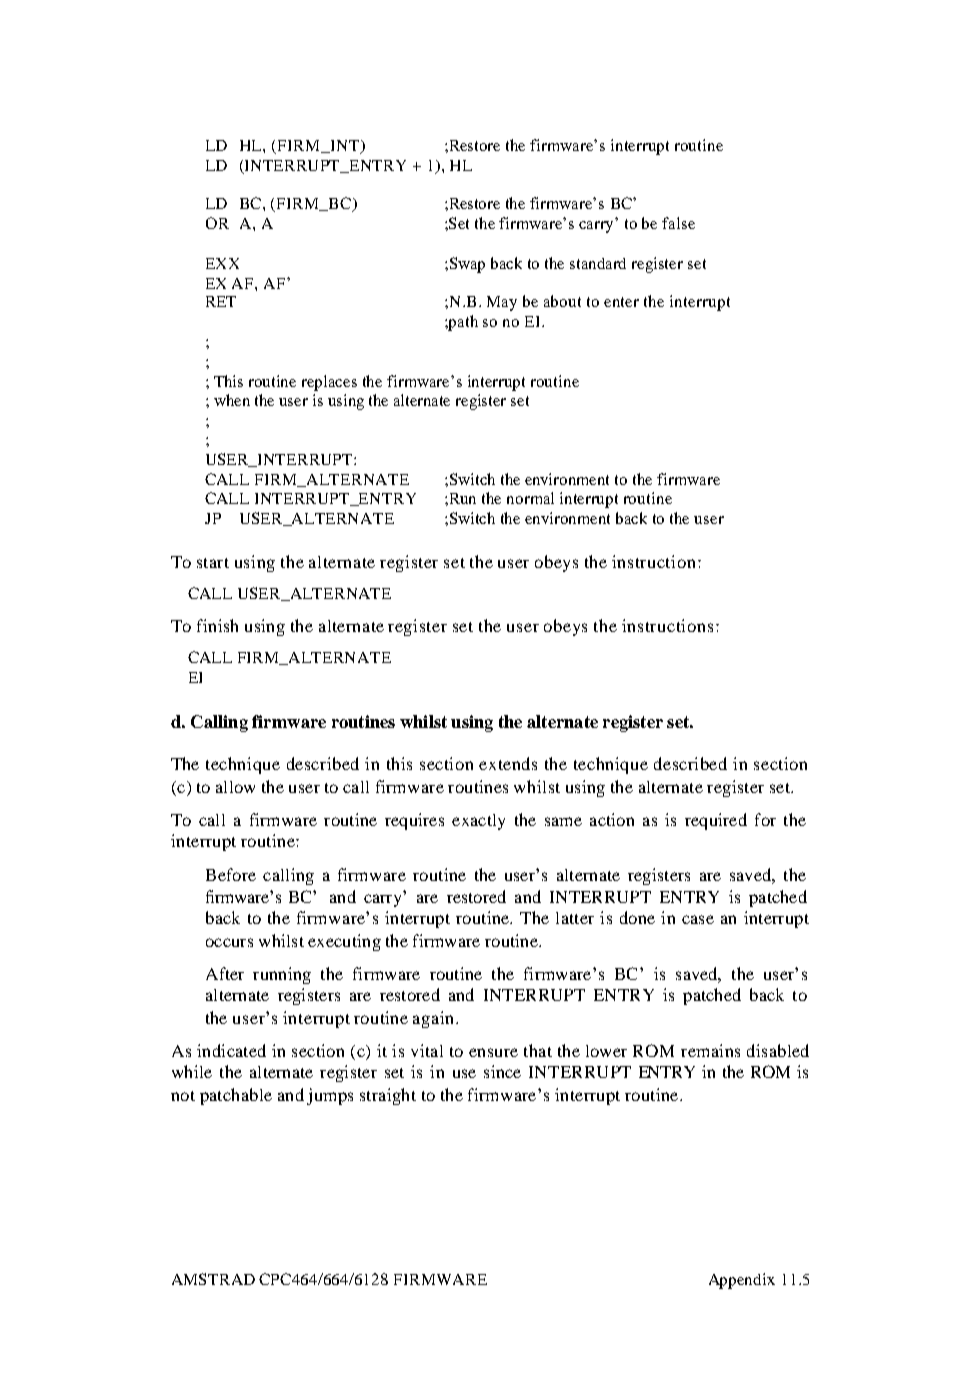 The width and height of the document is (980, 1383). Describe the element at coordinates (221, 301) in the document. I see `RET` at that location.
